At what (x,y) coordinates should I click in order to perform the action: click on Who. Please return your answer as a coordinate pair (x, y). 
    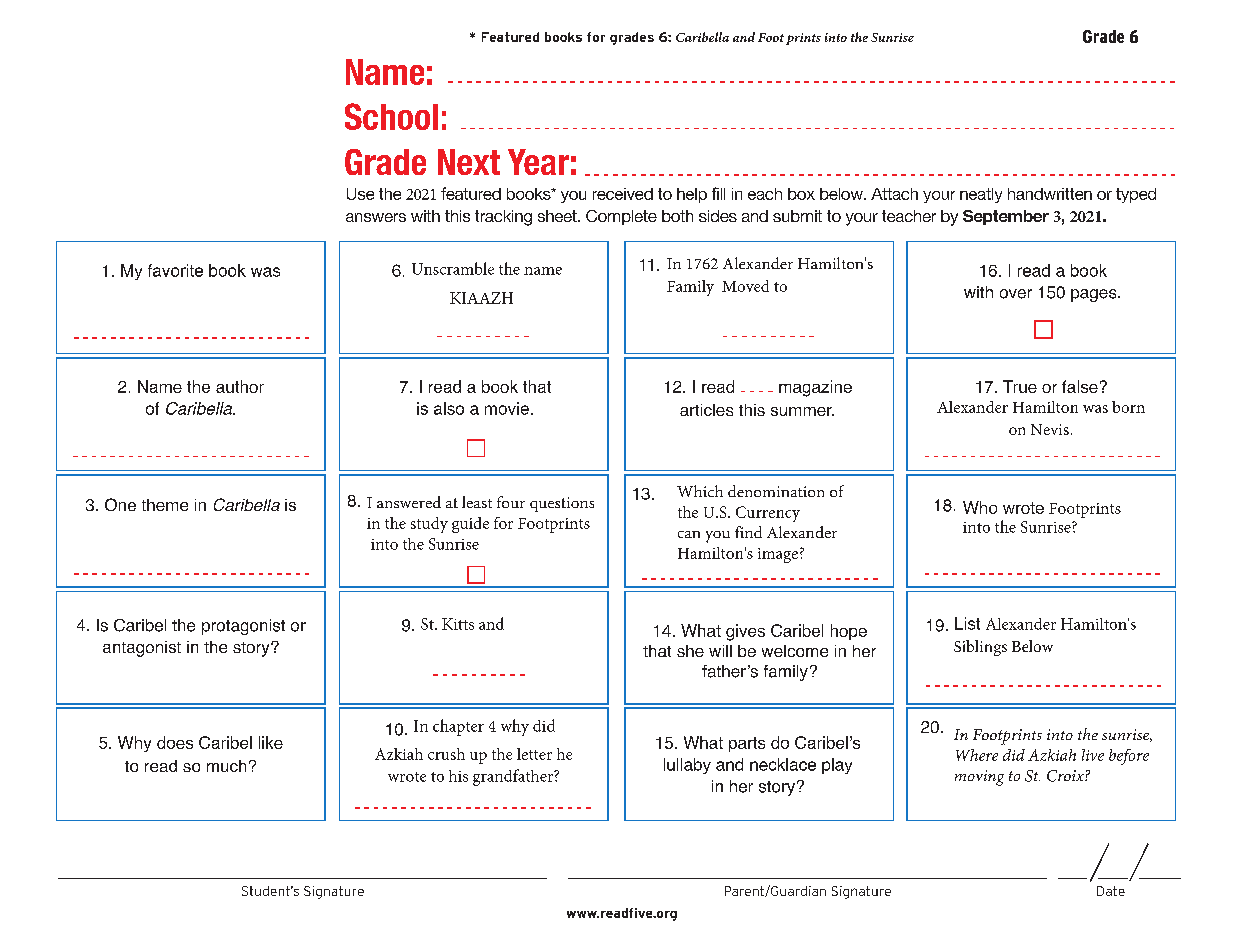
    Looking at the image, I should click on (980, 507).
